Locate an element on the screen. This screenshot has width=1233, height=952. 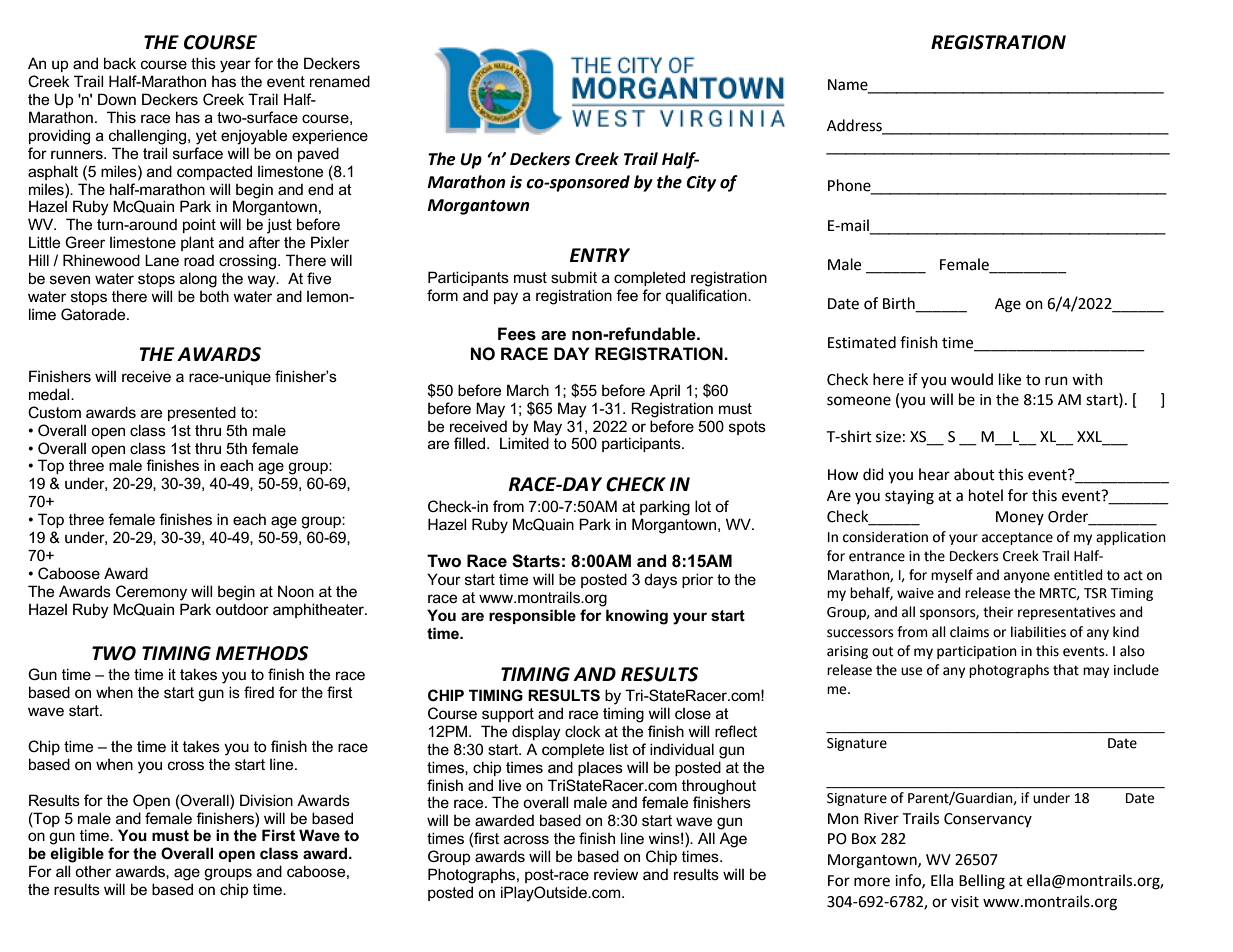
that is located at coordinates (1066, 670).
